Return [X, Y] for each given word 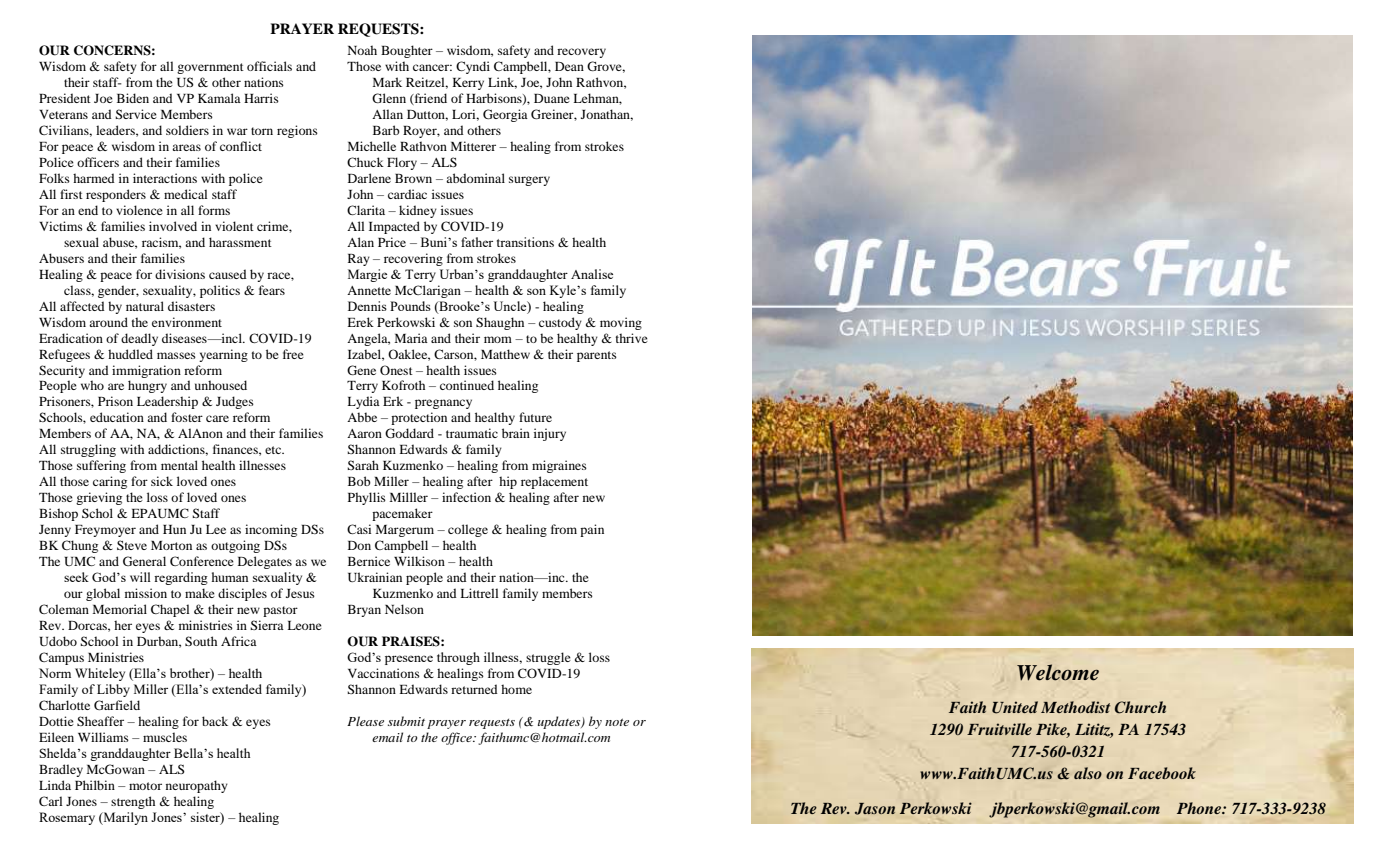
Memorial [120, 609]
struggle [548, 658]
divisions [180, 274]
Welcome [1058, 672]
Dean [569, 66]
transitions [525, 242]
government [210, 68]
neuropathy [197, 786]
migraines [559, 466]
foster [187, 417]
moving [621, 323]
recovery [581, 53]
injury [550, 434]
